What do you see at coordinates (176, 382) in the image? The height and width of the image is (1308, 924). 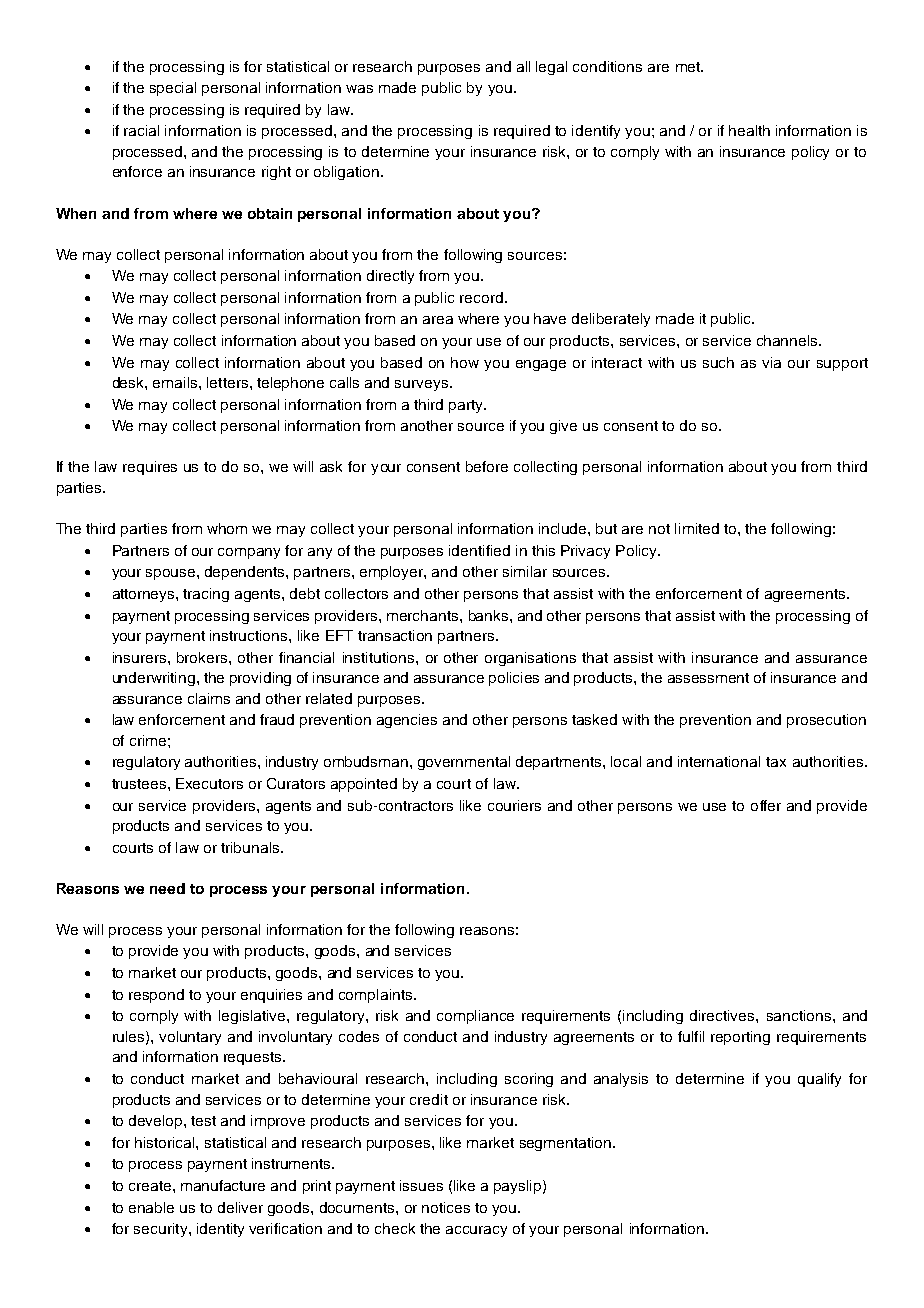 I see `emails` at bounding box center [176, 382].
